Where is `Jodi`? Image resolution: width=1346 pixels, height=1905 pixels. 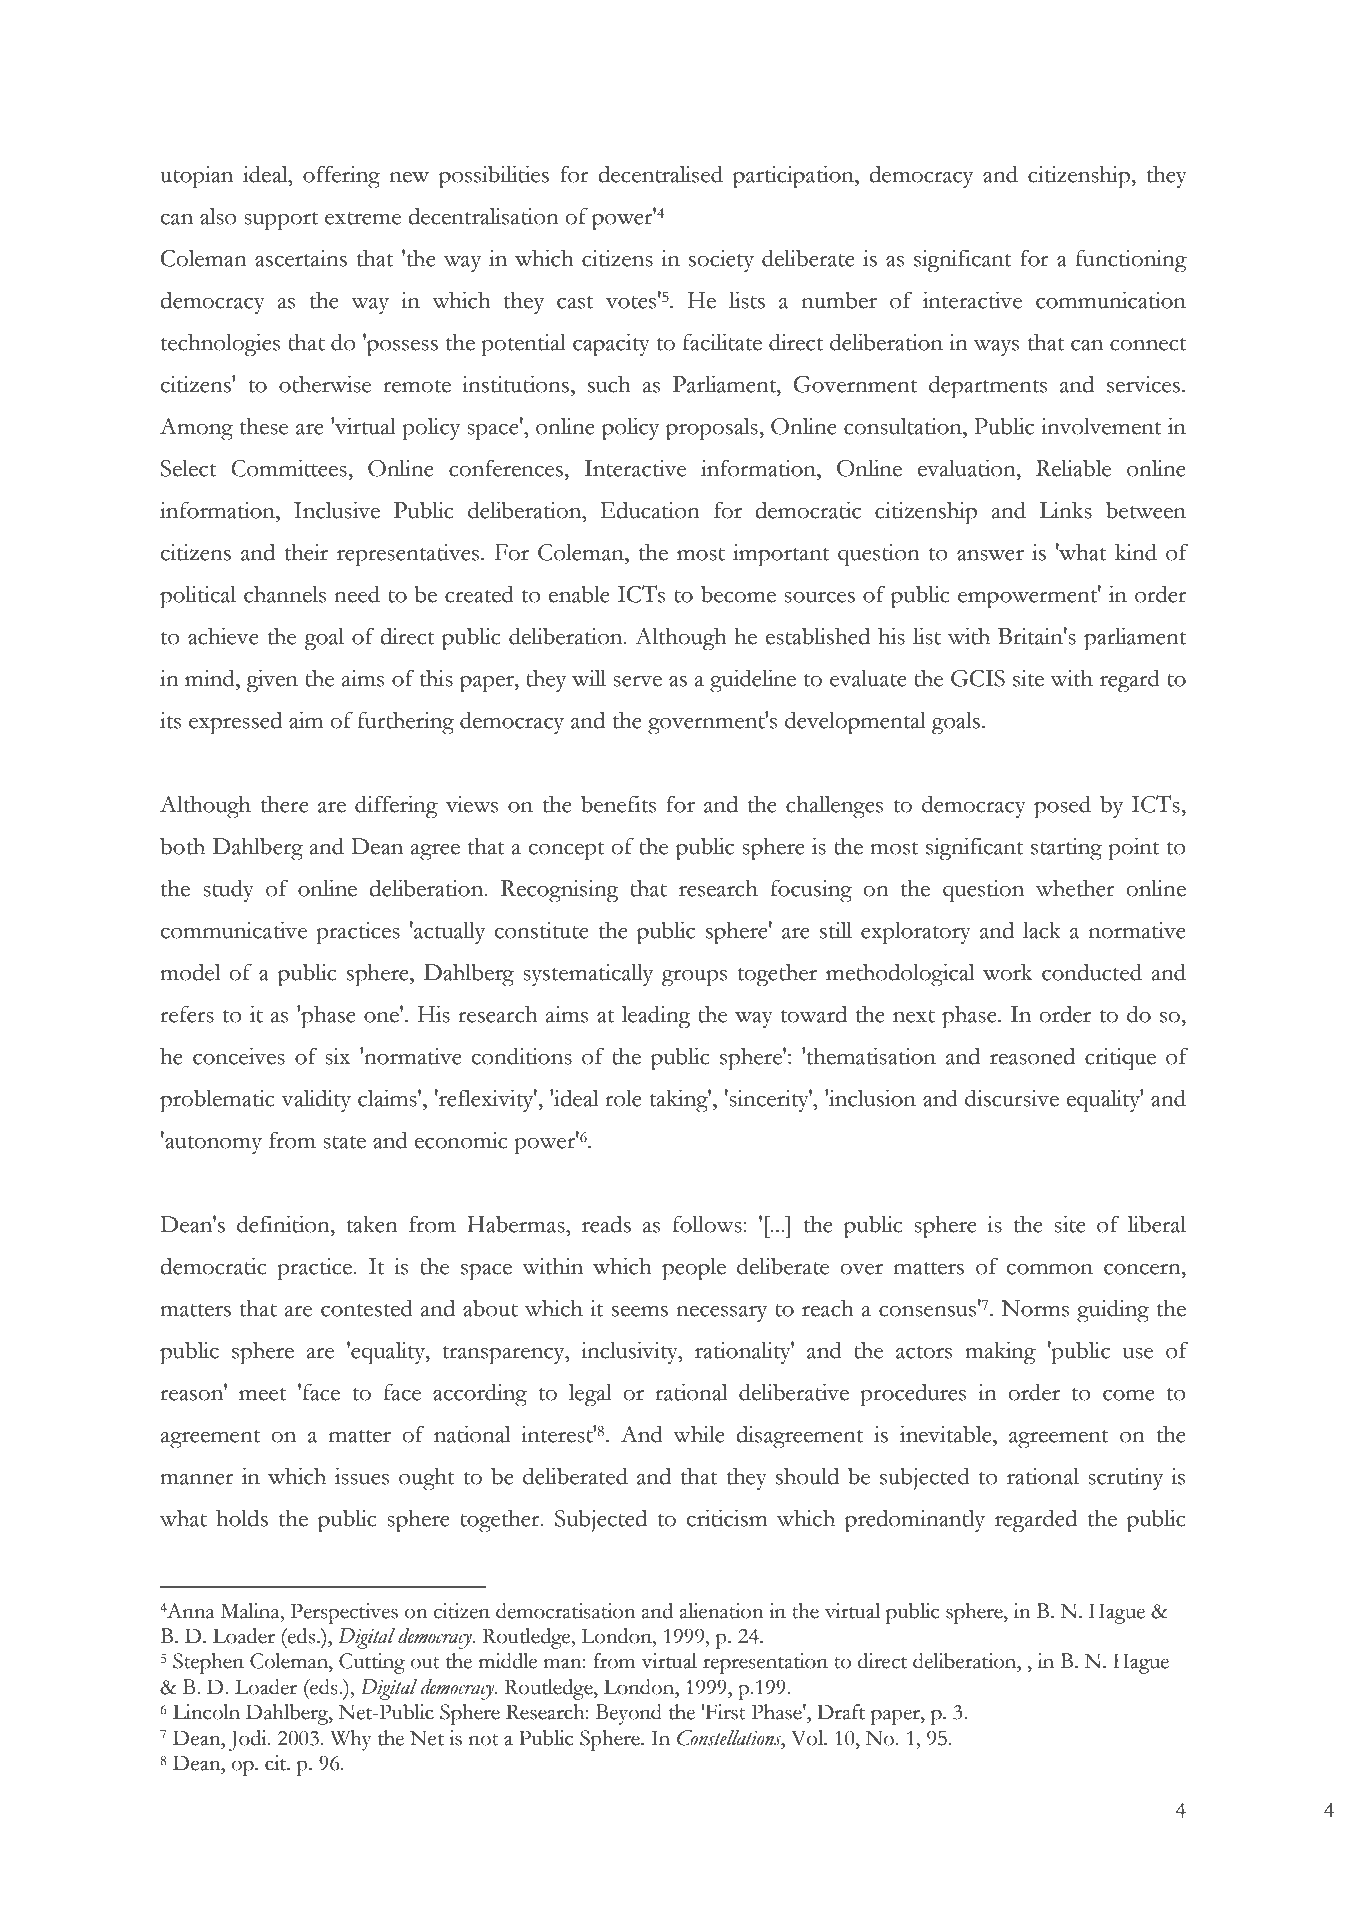 Jodi is located at coordinates (249, 1740).
